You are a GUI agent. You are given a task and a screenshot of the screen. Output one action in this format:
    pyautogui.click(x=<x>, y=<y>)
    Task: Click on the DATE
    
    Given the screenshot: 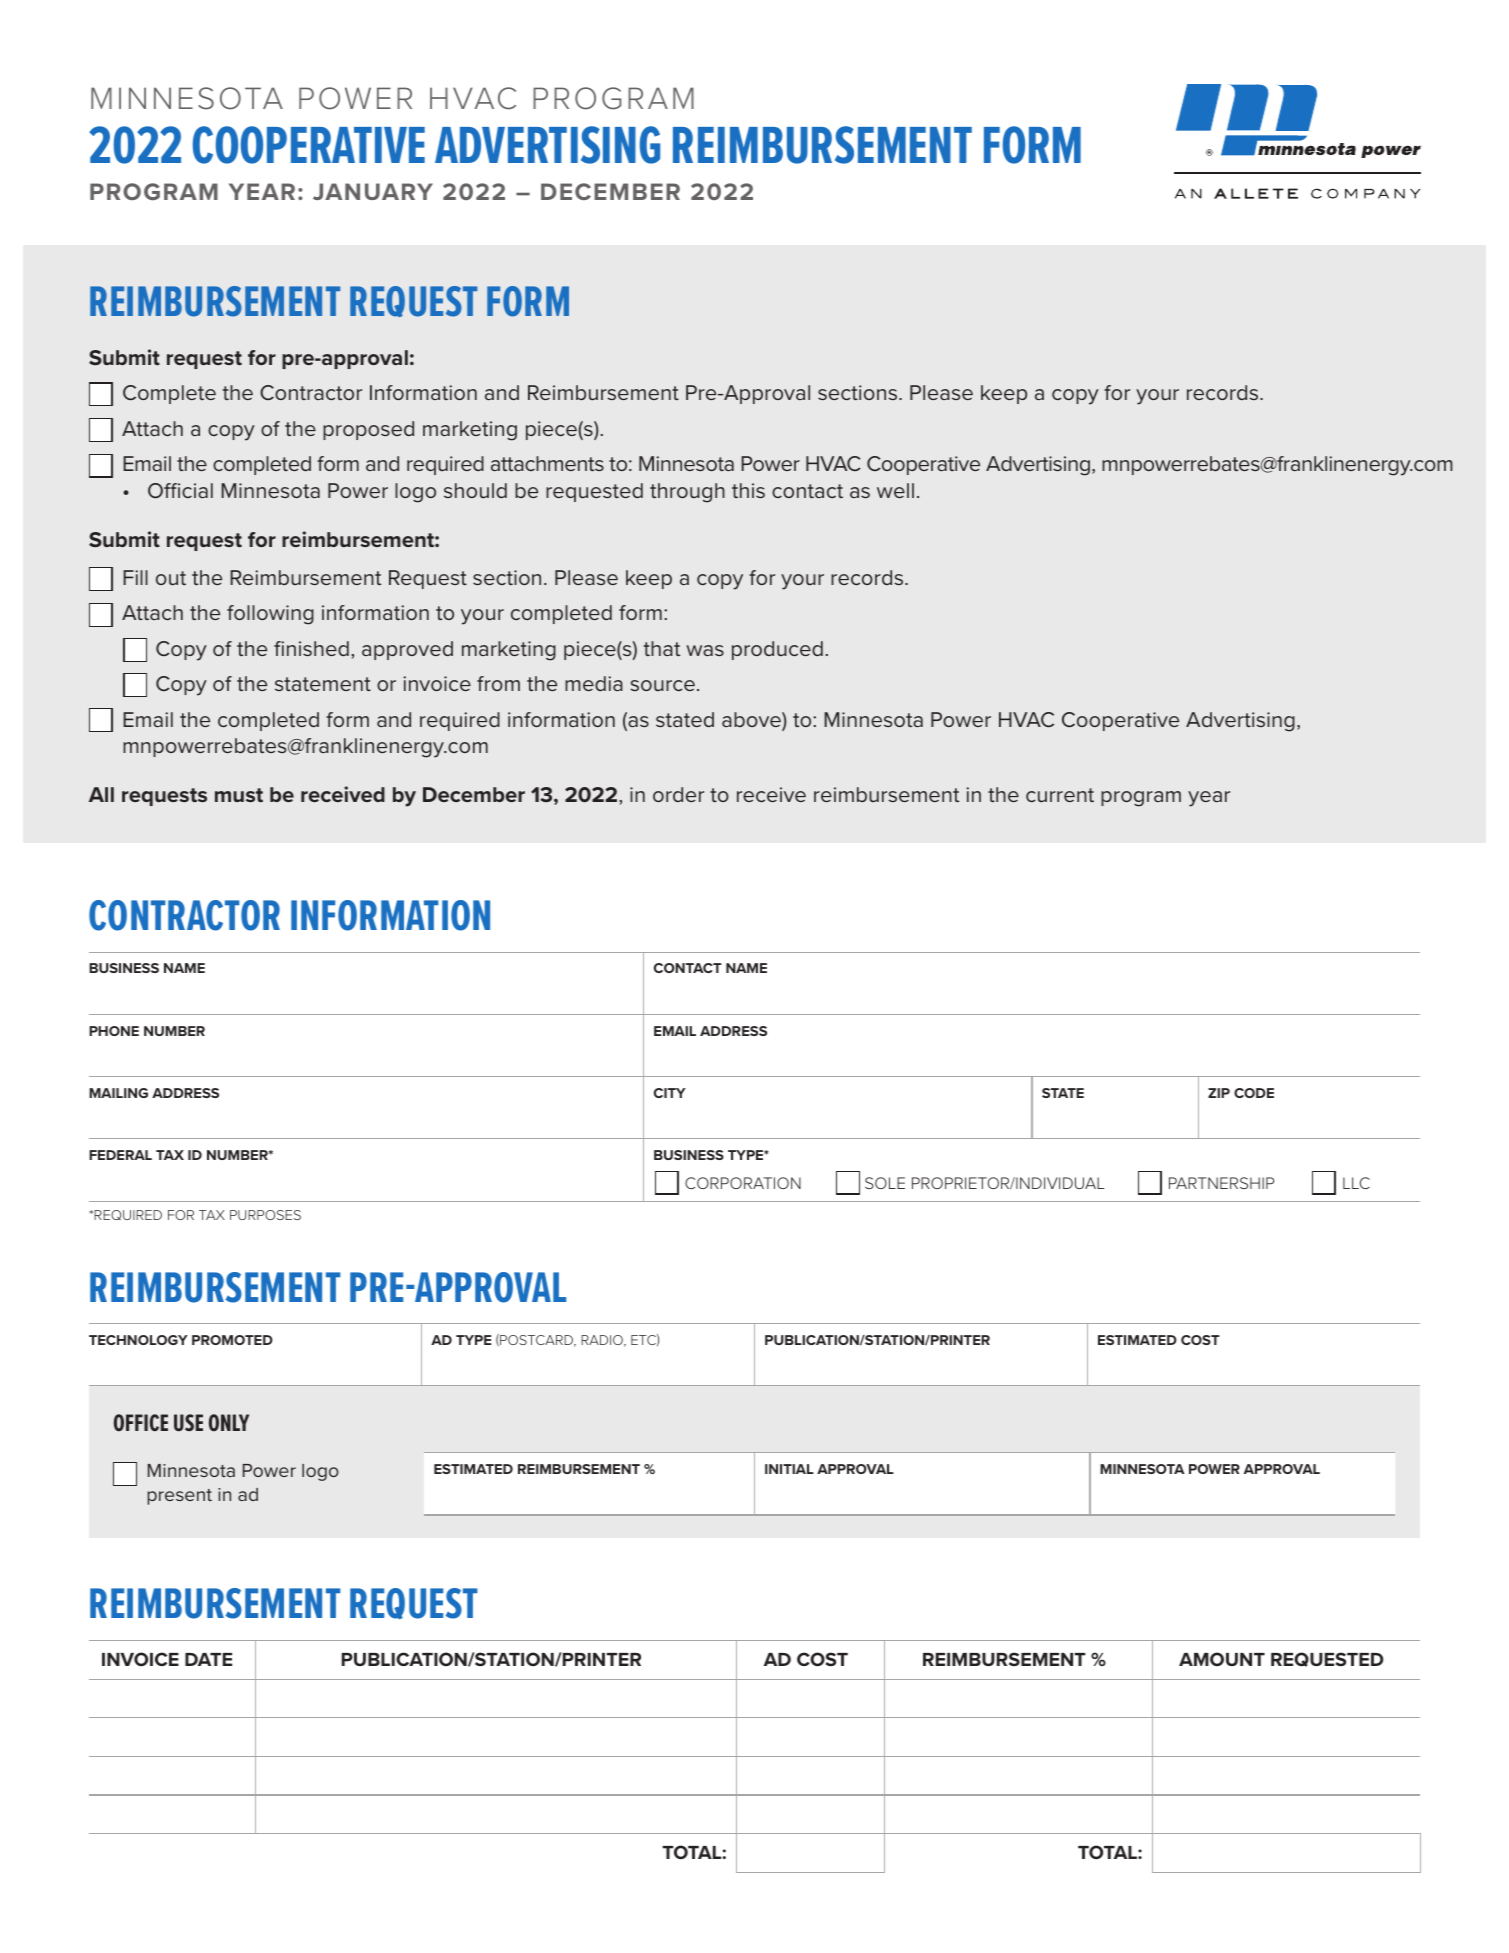 What is the action you would take?
    pyautogui.click(x=208, y=1659)
